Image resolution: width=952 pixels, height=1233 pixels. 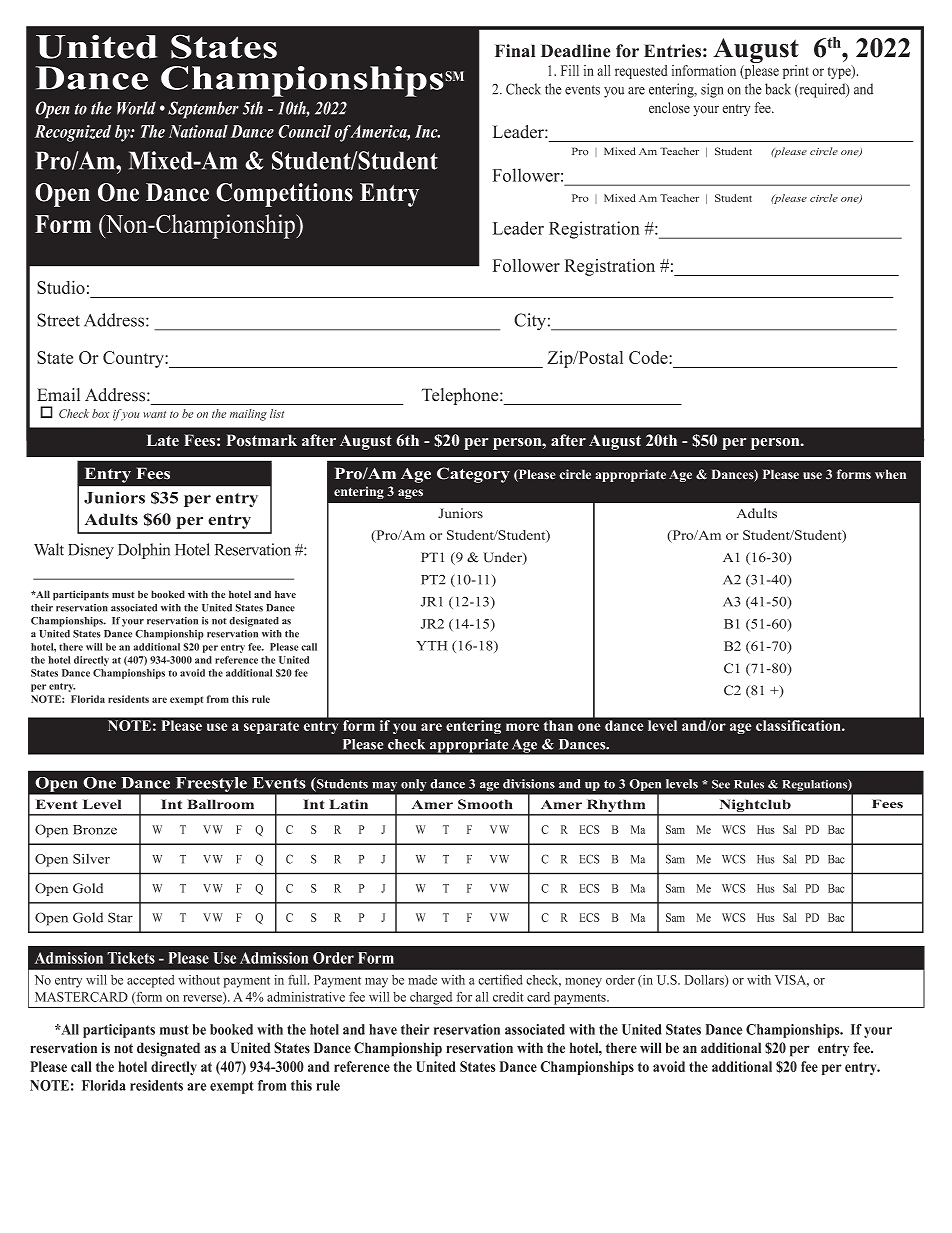 I want to click on print, so click(x=796, y=72).
